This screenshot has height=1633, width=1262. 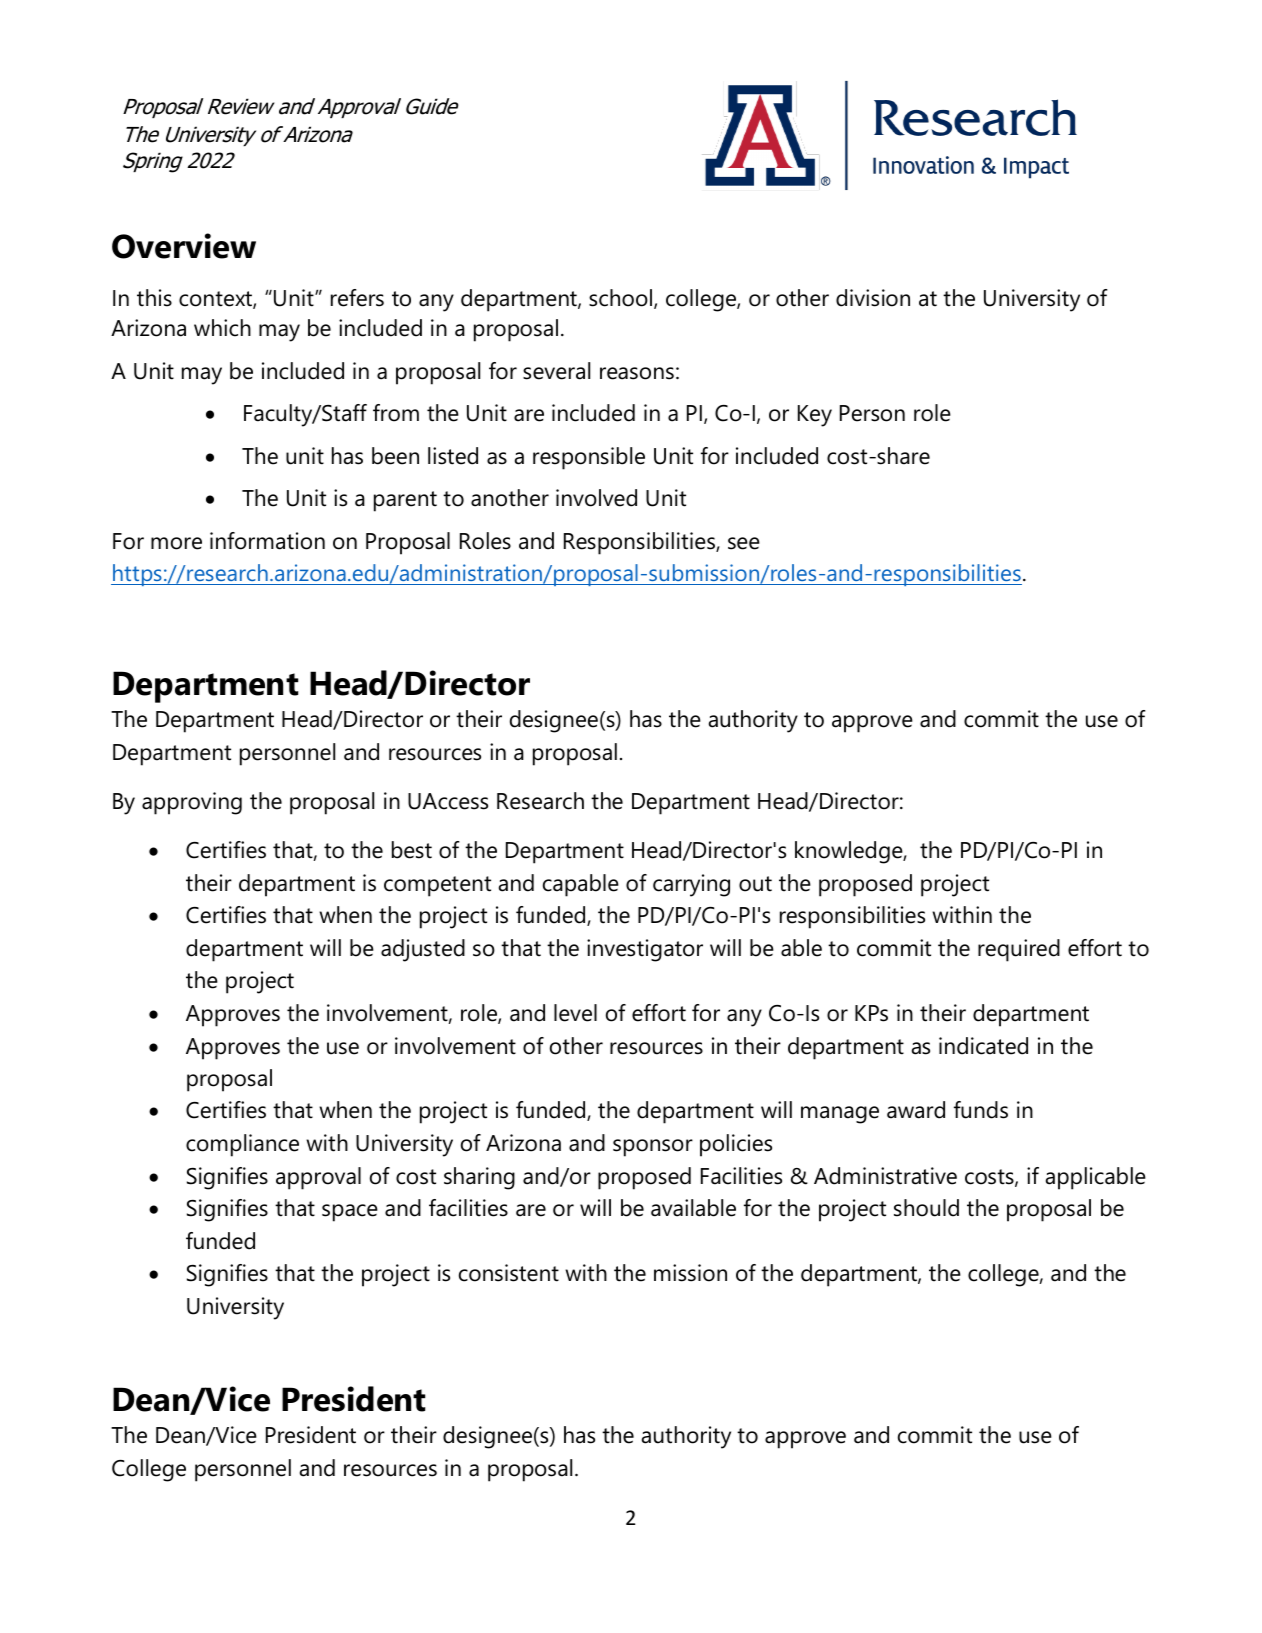 What do you see at coordinates (192, 803) in the screenshot?
I see `approving` at bounding box center [192, 803].
